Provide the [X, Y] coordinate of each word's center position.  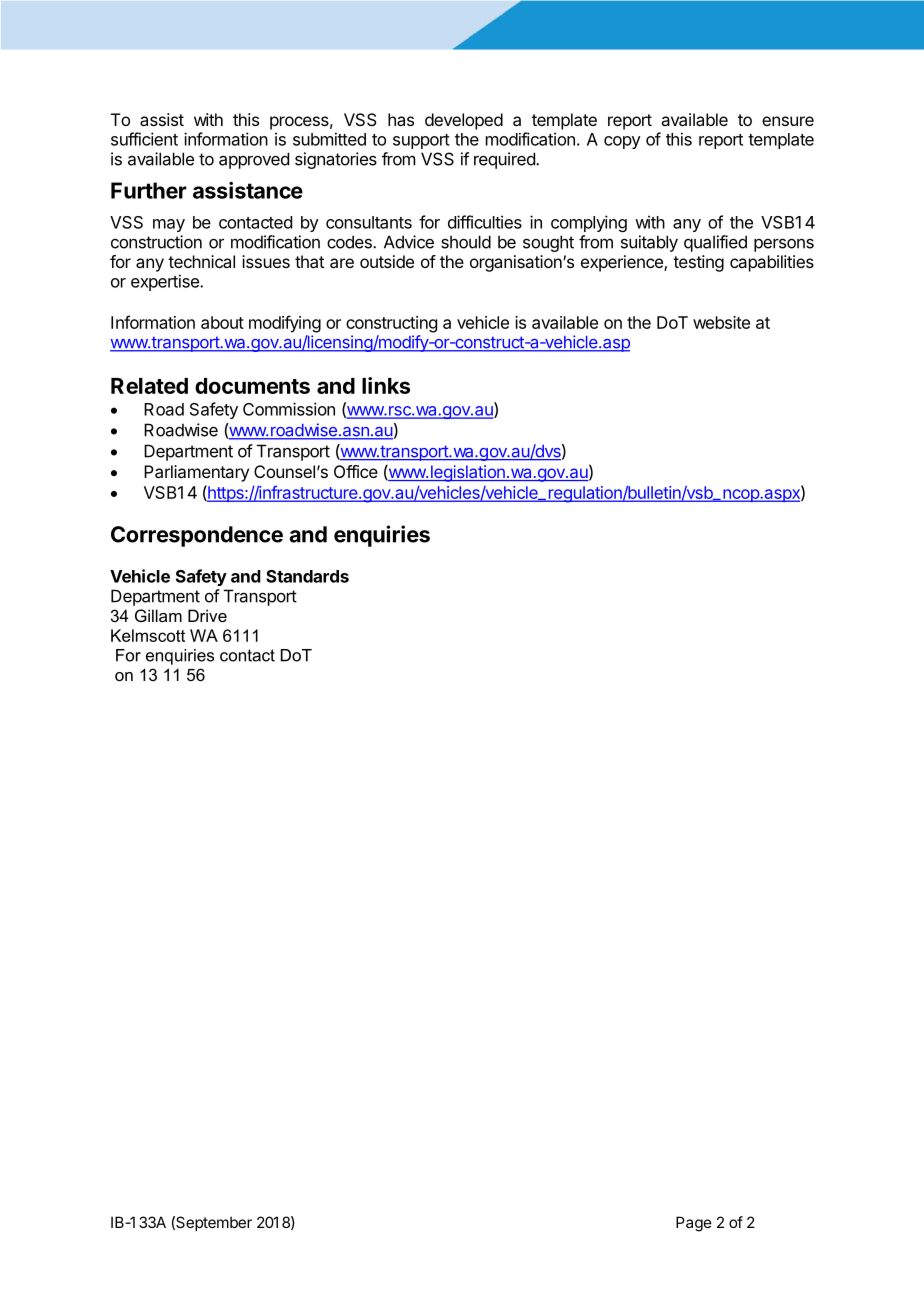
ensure [788, 121]
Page [694, 1224]
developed [464, 121]
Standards [307, 576]
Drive [207, 615]
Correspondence [197, 536]
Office [356, 471]
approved [254, 160]
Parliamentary [196, 473]
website [721, 322]
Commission [289, 409]
